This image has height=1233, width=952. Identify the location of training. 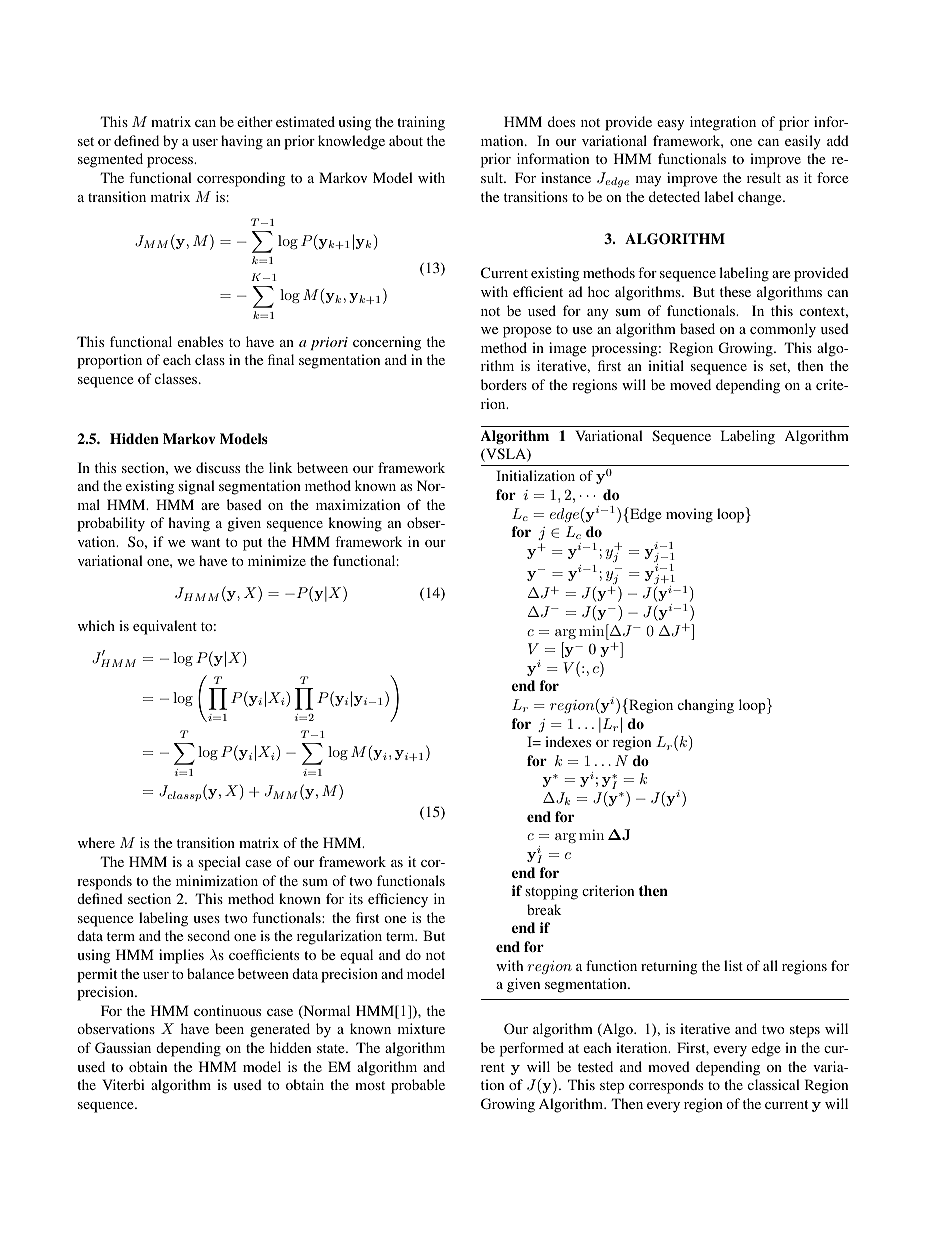
(421, 123).
